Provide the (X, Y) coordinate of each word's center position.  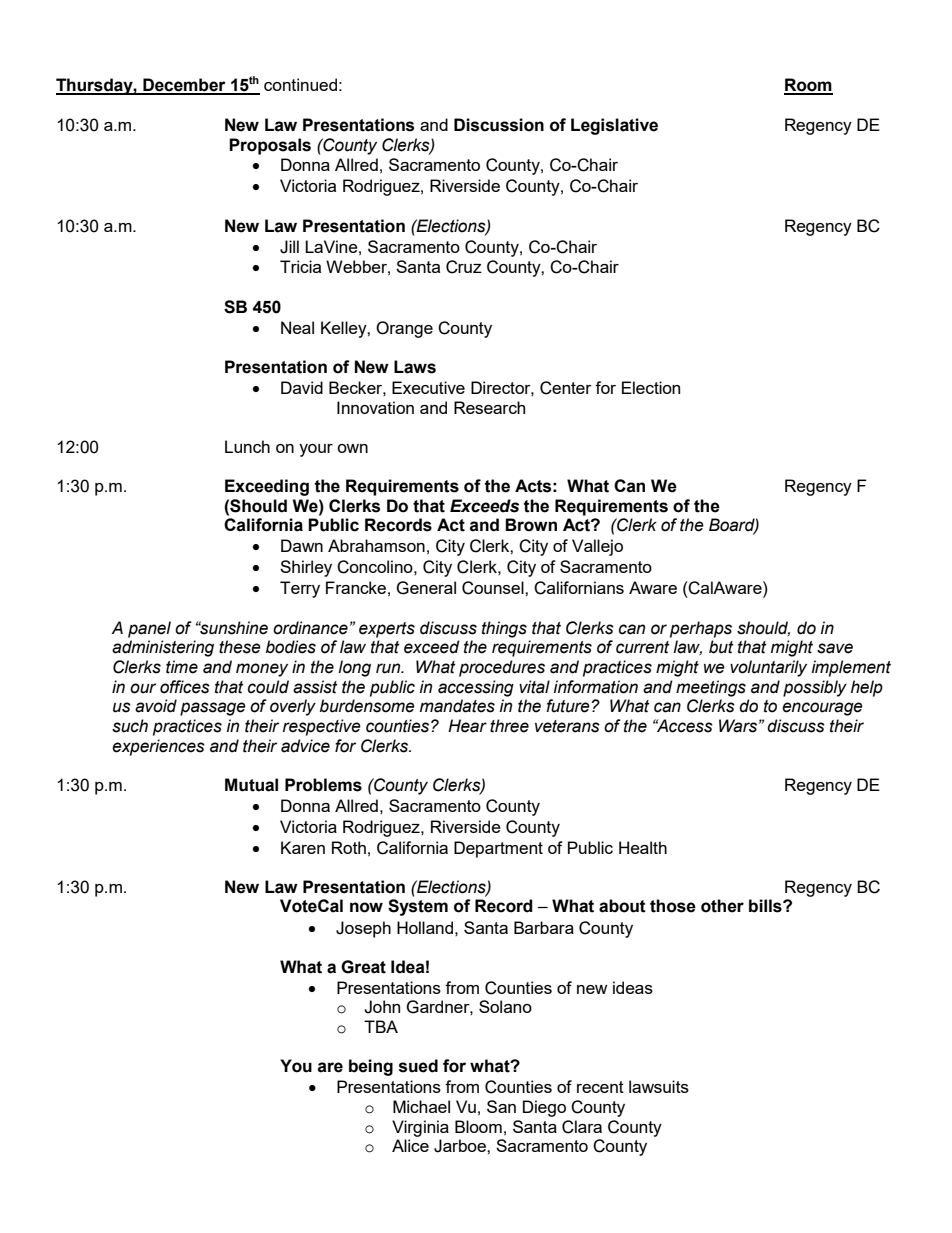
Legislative (614, 126)
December (184, 86)
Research (489, 407)
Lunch (247, 446)
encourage (822, 709)
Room (808, 86)
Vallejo (597, 547)
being (371, 1067)
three (509, 726)
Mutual (251, 785)
